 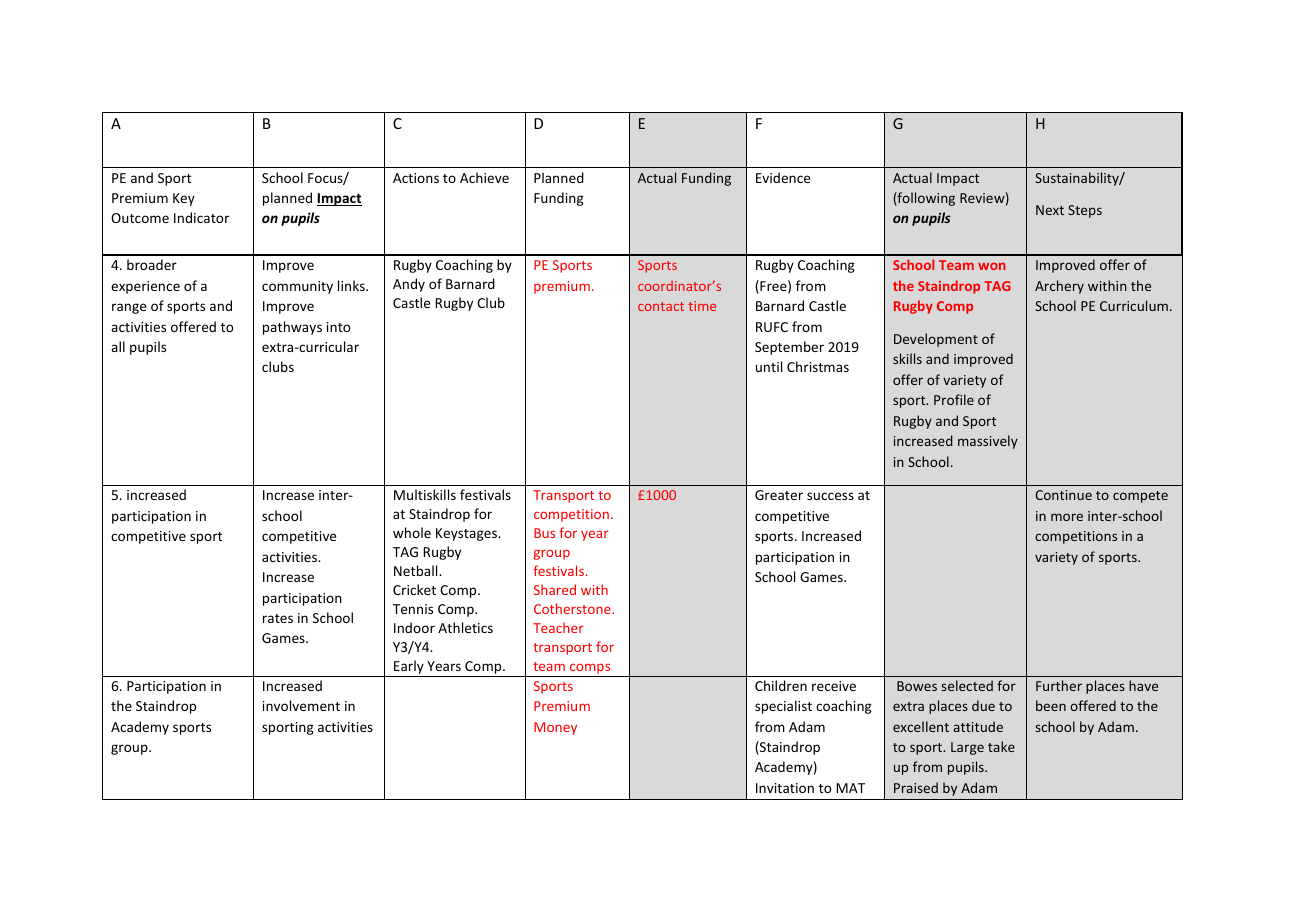 What do you see at coordinates (954, 399) in the image?
I see `Profile` at bounding box center [954, 399].
